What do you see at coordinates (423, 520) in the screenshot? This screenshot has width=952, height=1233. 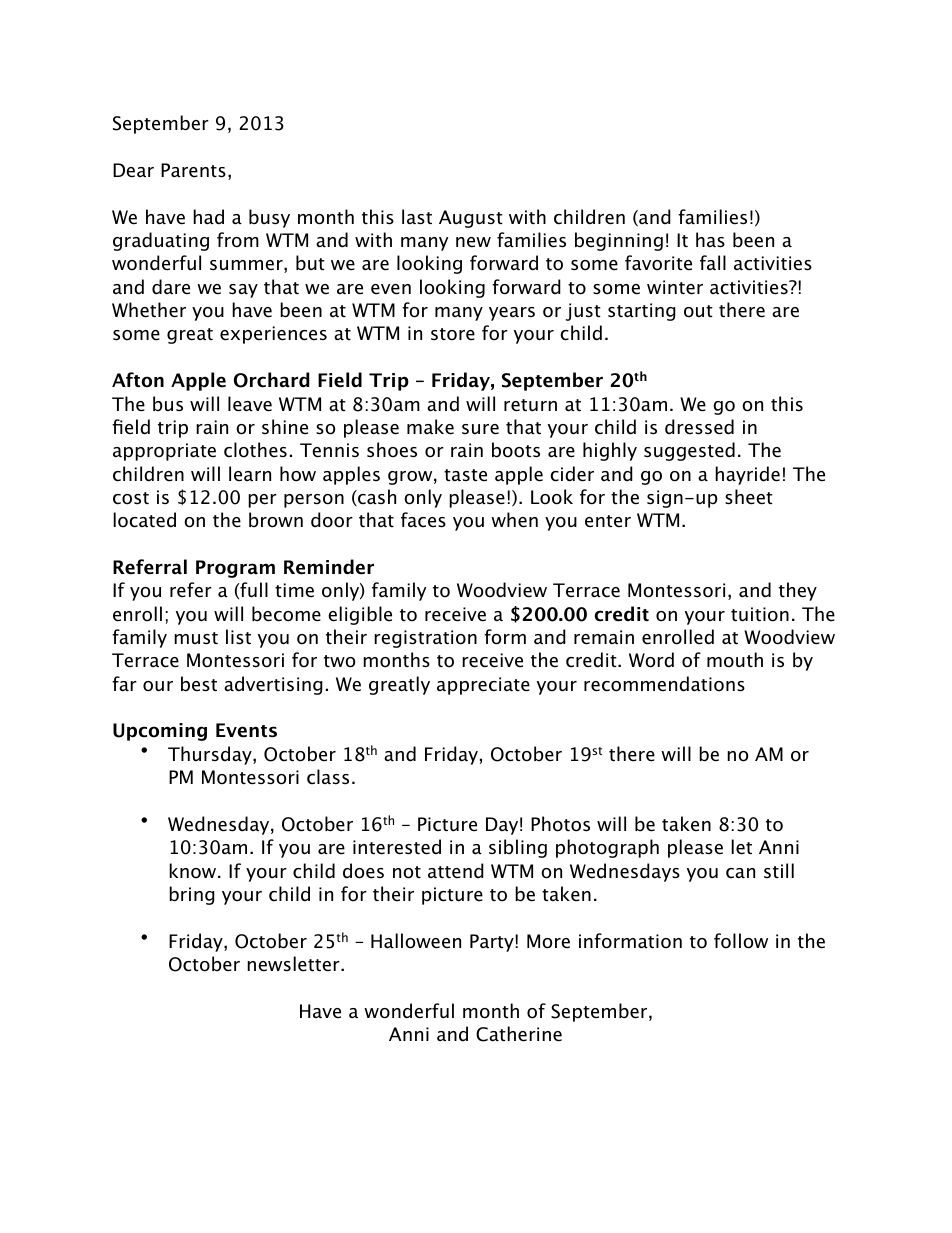 I see `faces` at bounding box center [423, 520].
